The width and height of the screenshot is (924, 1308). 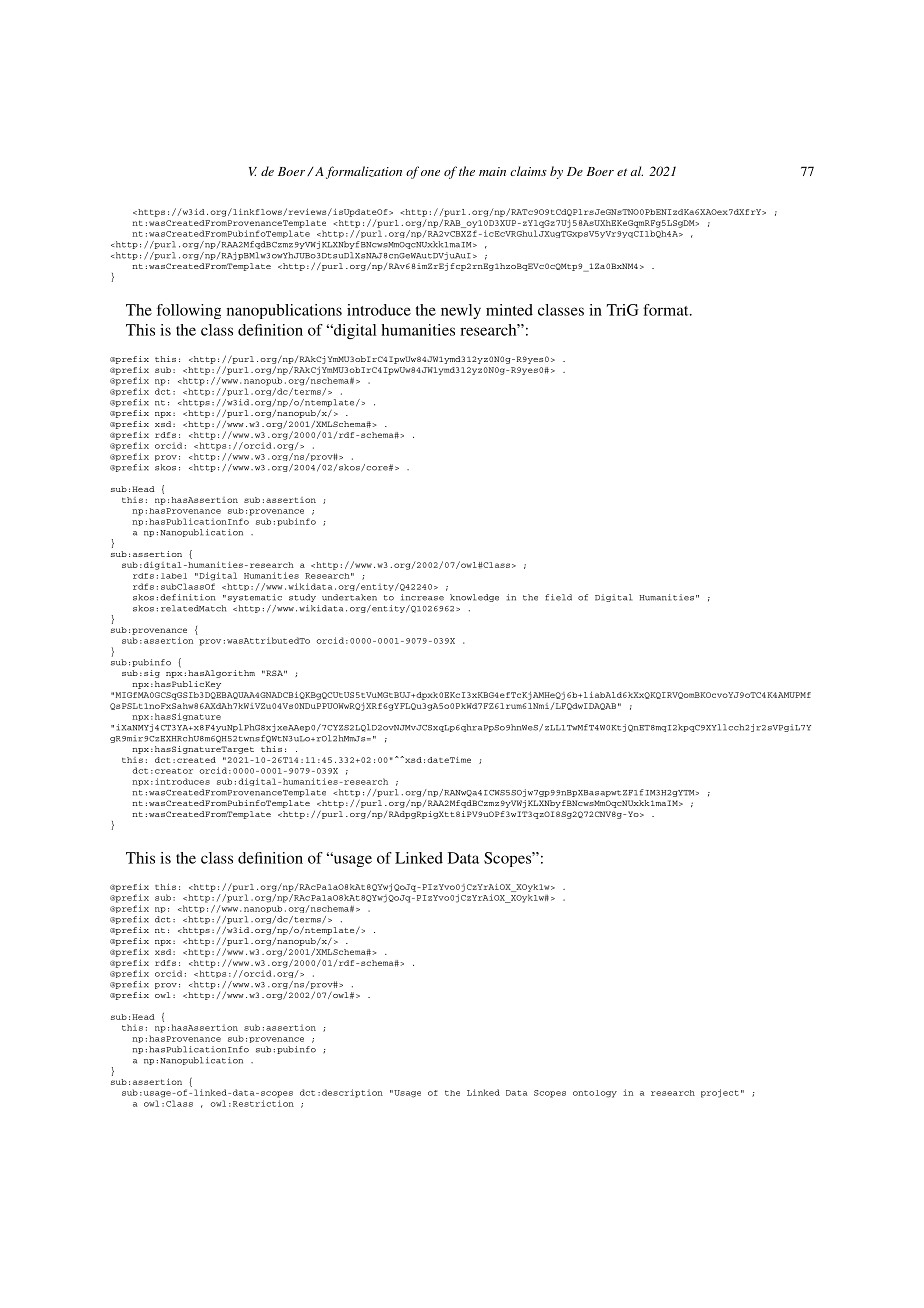 I want to click on format, so click(x=667, y=310).
